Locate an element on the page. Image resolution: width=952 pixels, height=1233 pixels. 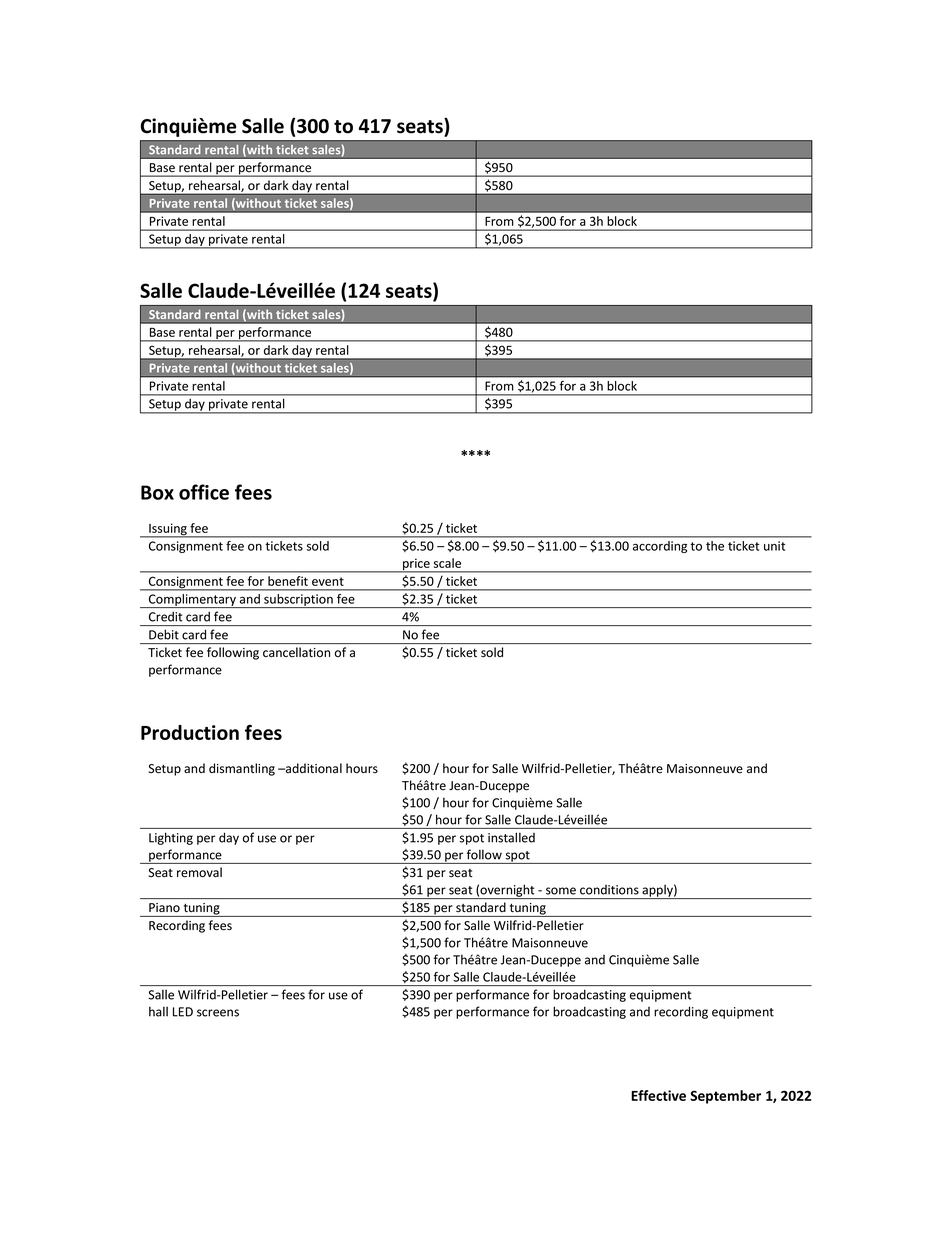
cancellation is located at coordinates (296, 652).
